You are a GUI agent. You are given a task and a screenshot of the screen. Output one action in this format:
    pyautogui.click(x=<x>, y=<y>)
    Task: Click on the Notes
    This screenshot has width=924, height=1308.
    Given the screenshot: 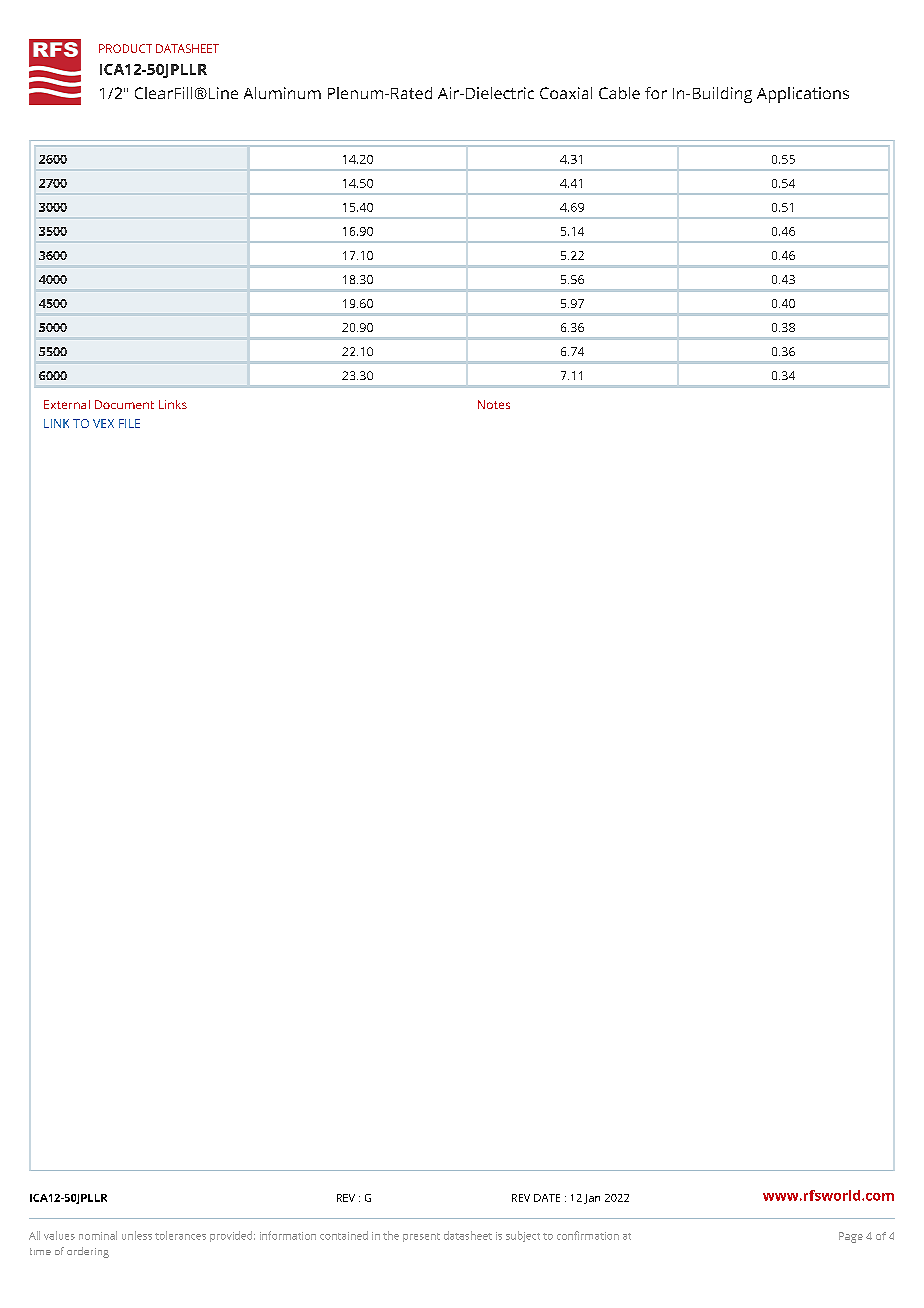 What is the action you would take?
    pyautogui.click(x=494, y=404)
